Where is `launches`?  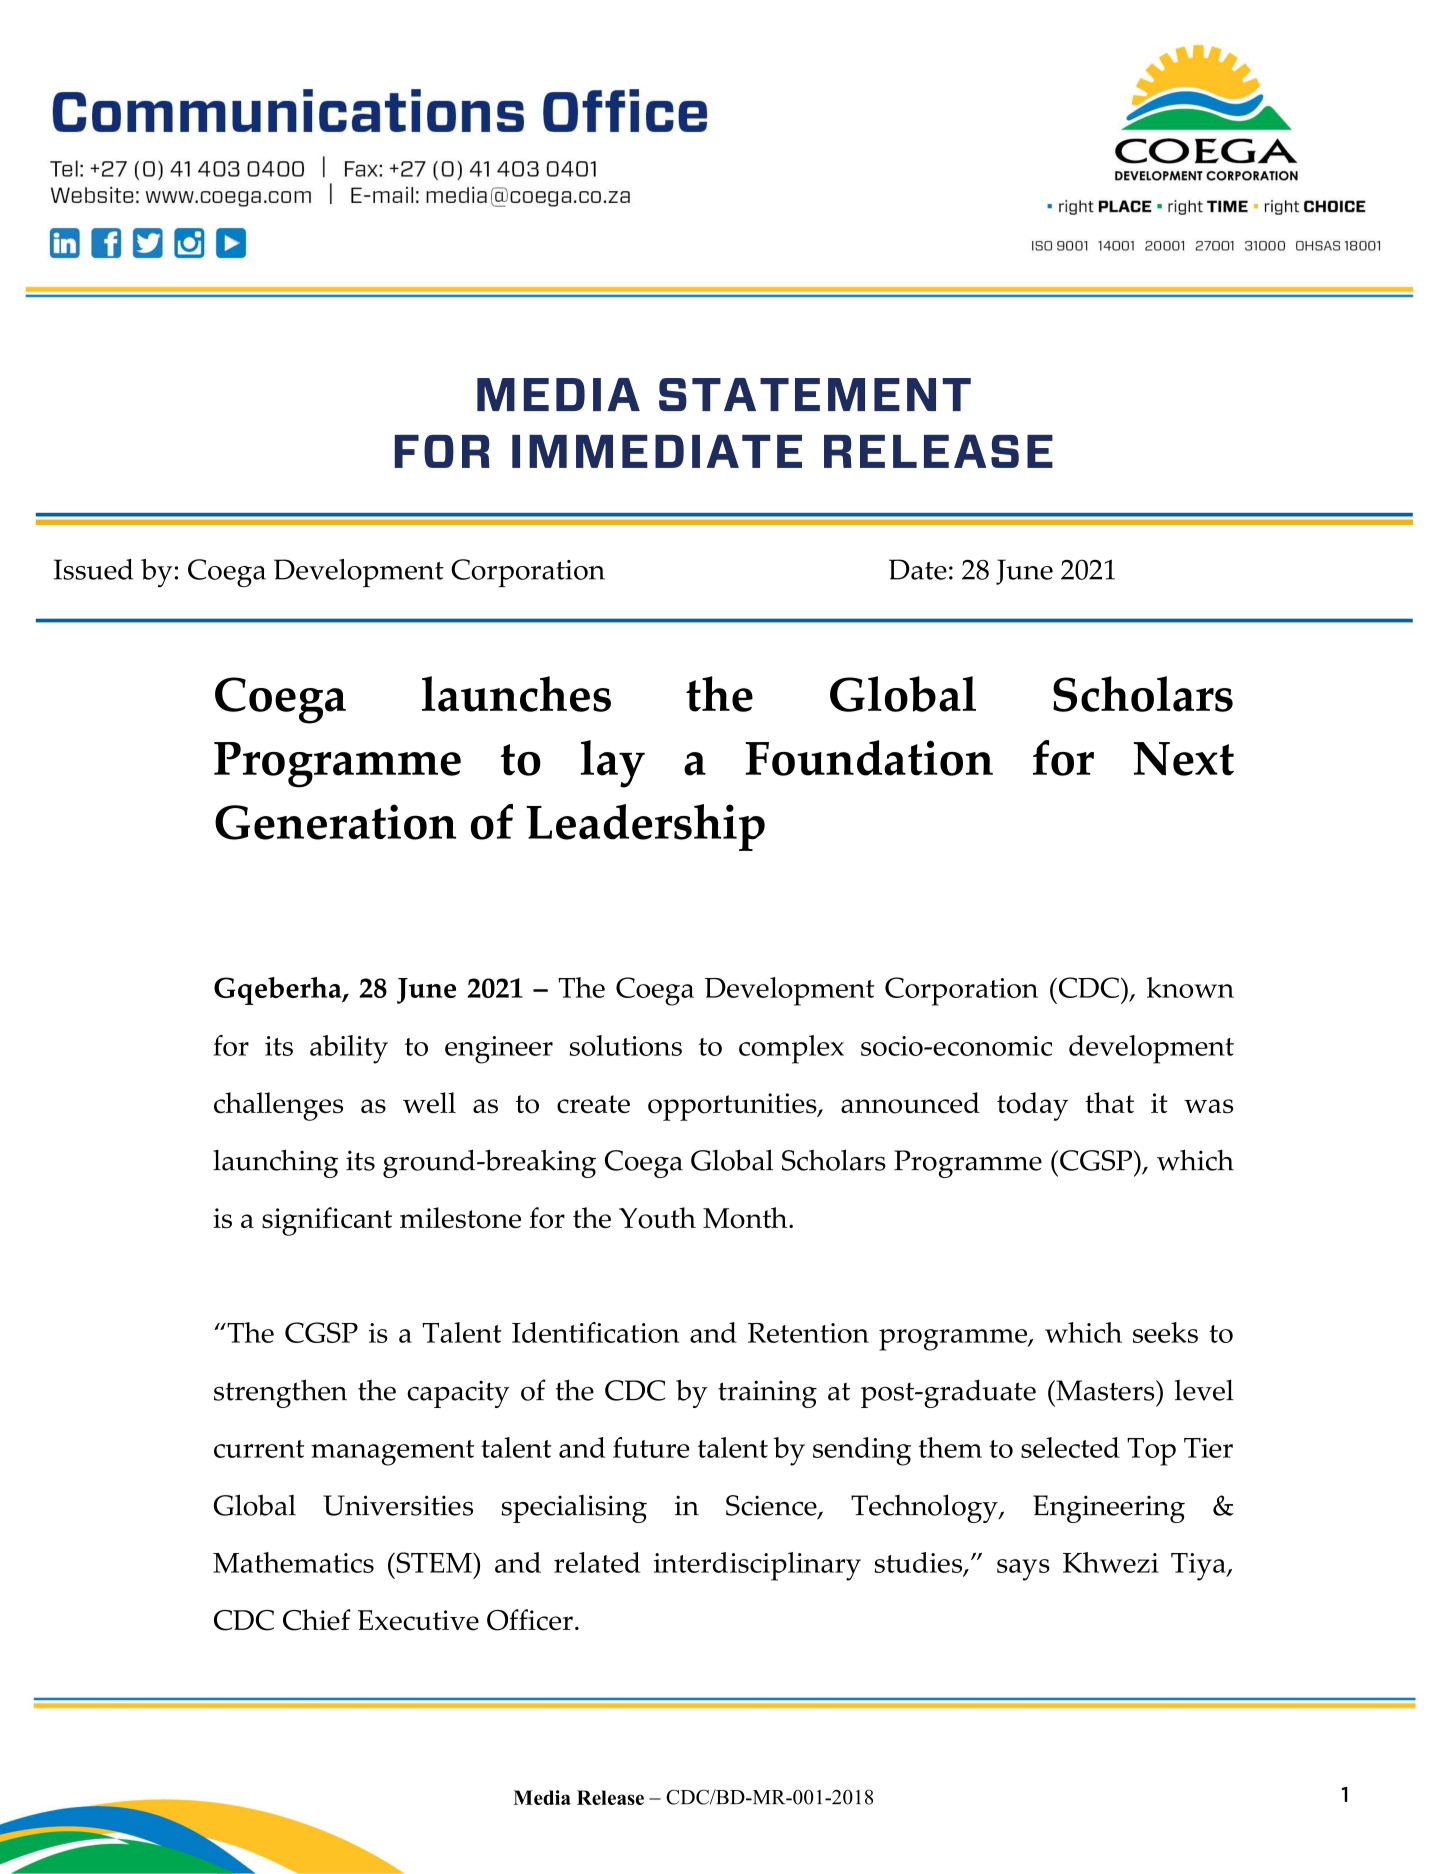 launches is located at coordinates (516, 694).
